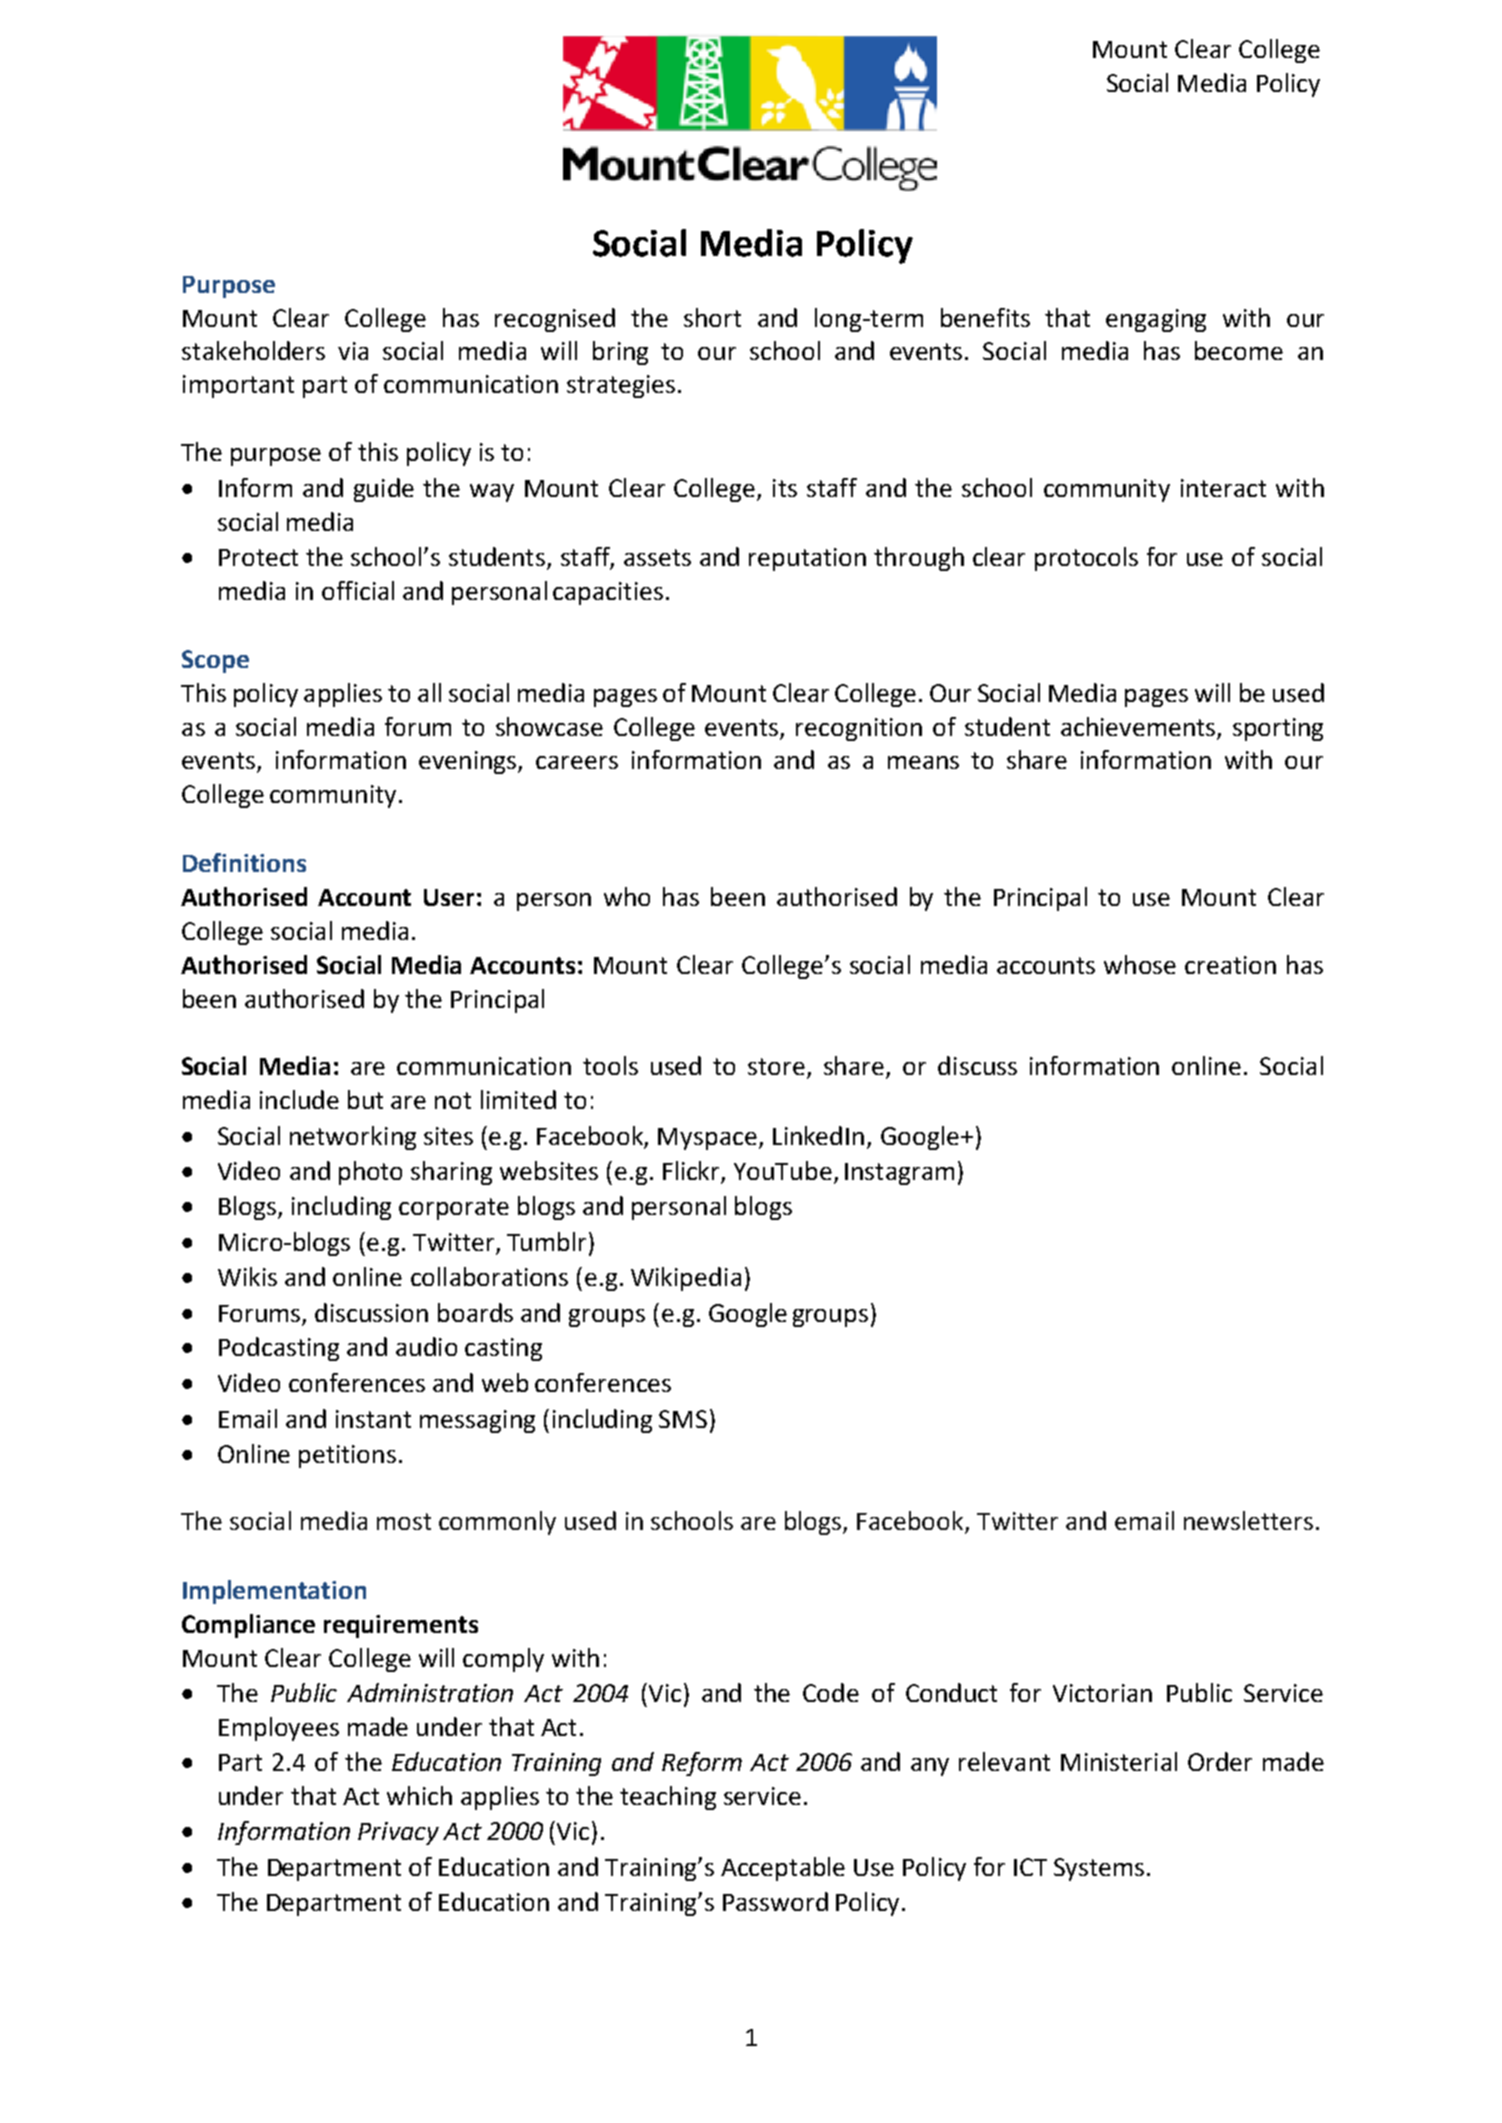 The image size is (1502, 2123). I want to click on audio, so click(426, 1346).
